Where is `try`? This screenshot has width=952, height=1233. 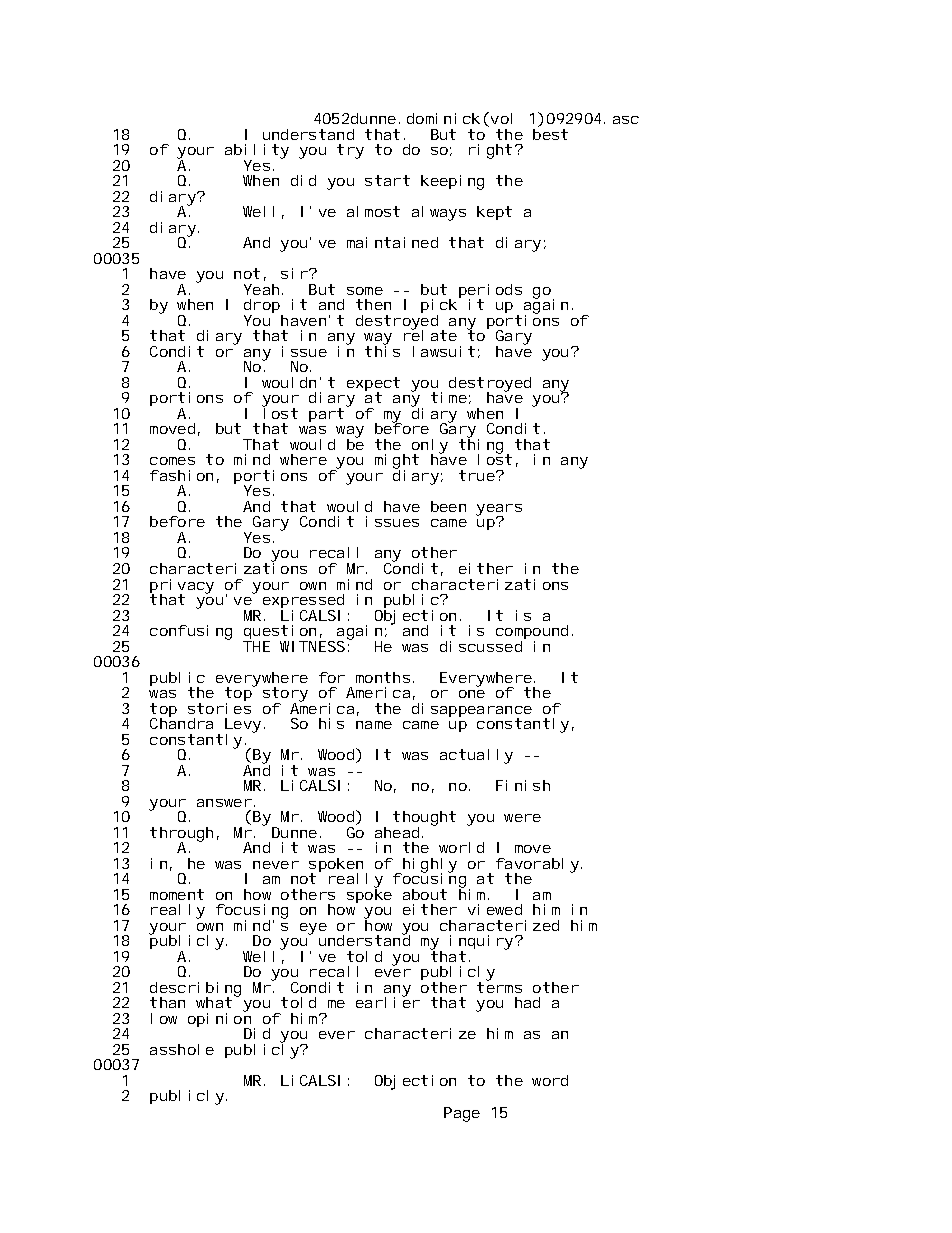
try is located at coordinates (350, 151).
